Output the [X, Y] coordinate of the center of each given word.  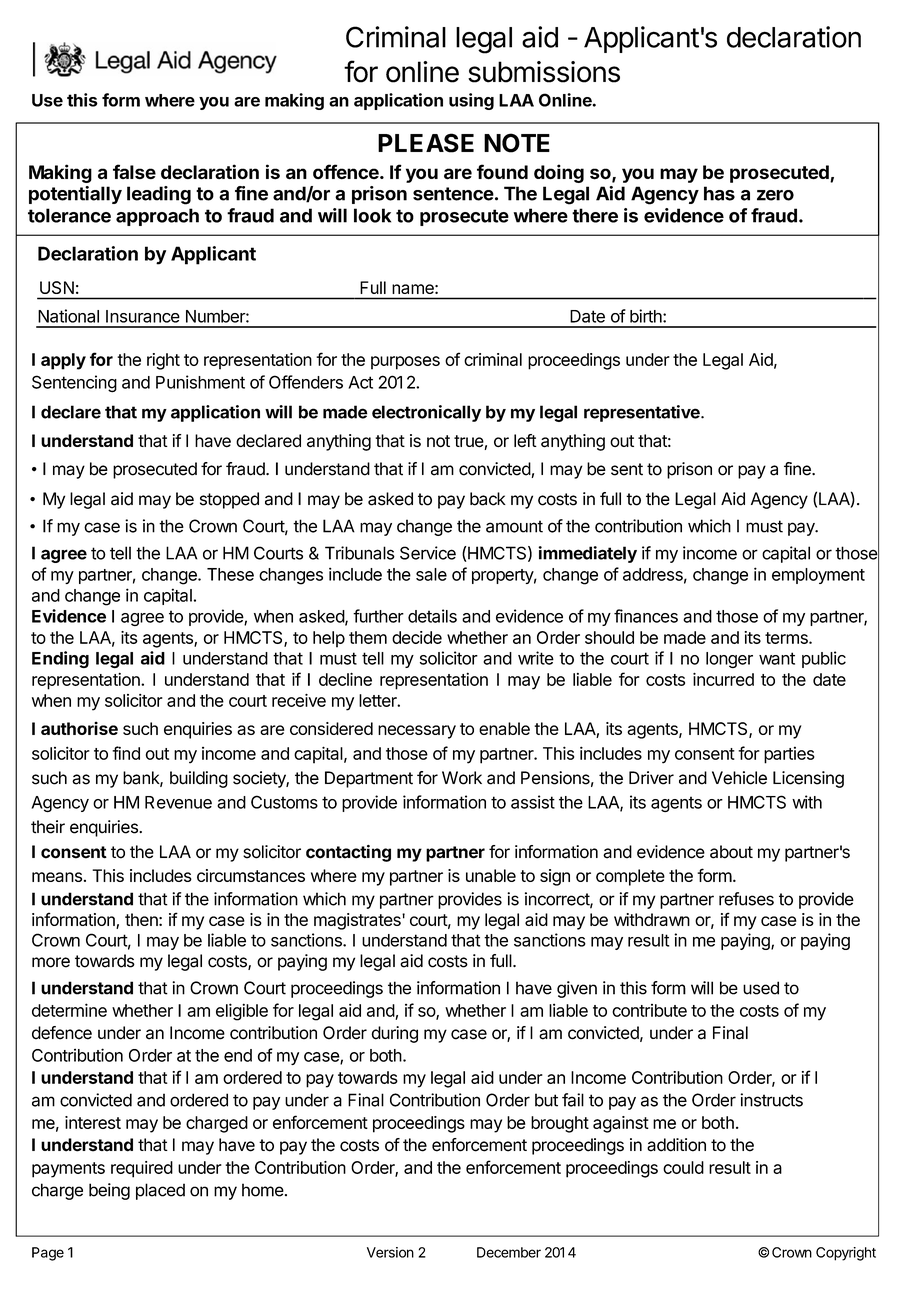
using [471, 101]
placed [160, 1191]
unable [491, 875]
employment [818, 576]
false [134, 171]
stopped [229, 500]
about [731, 852]
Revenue [178, 802]
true [469, 442]
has [719, 193]
